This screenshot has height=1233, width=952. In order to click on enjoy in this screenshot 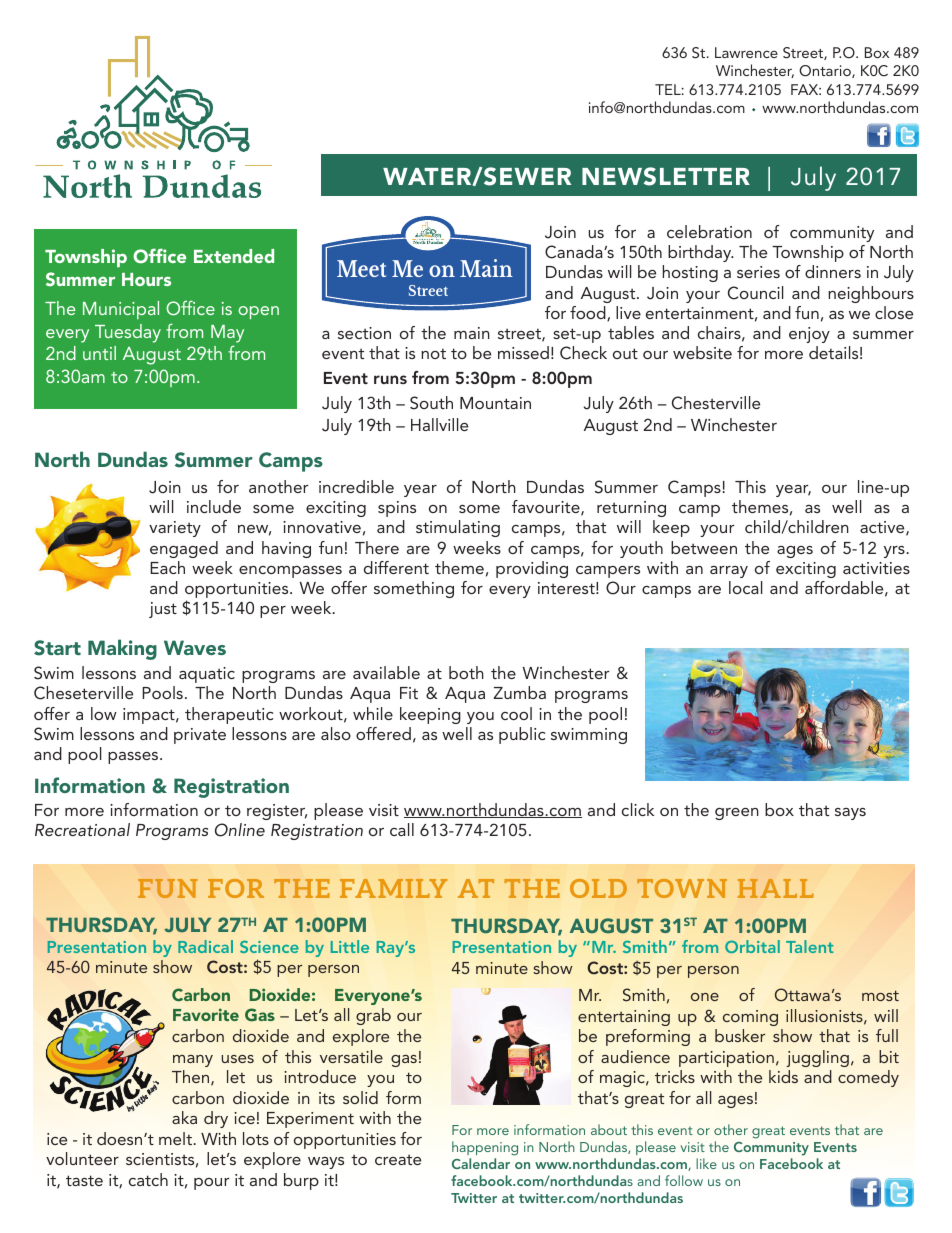, I will do `click(809, 335)`.
